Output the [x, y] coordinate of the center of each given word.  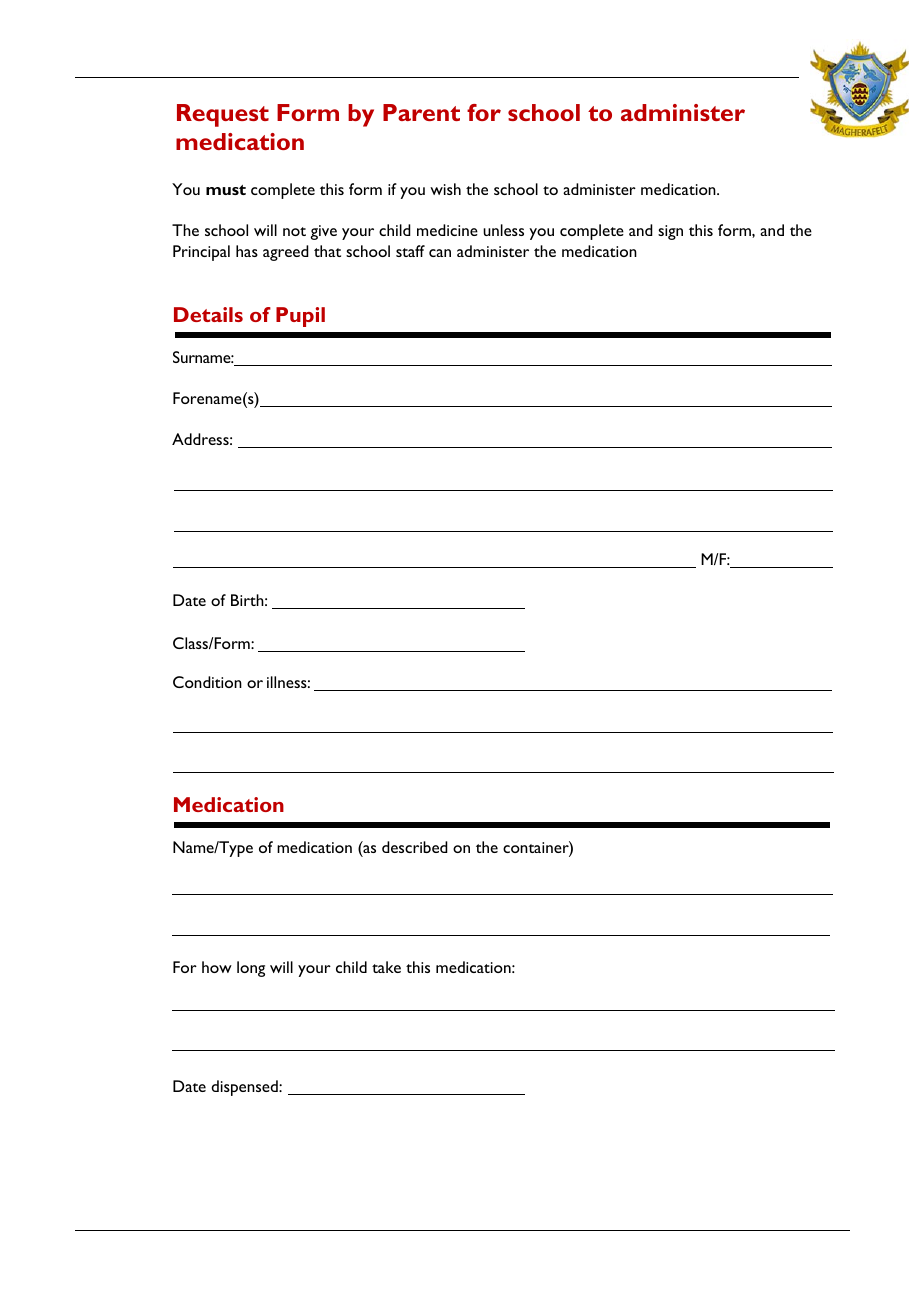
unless [503, 230]
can [440, 253]
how [217, 967]
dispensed [245, 1088]
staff [410, 251]
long [251, 969]
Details [208, 314]
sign [670, 232]
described [415, 847]
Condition [207, 682]
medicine [447, 230]
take [386, 967]
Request [223, 115]
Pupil [300, 317]
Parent [421, 112]
